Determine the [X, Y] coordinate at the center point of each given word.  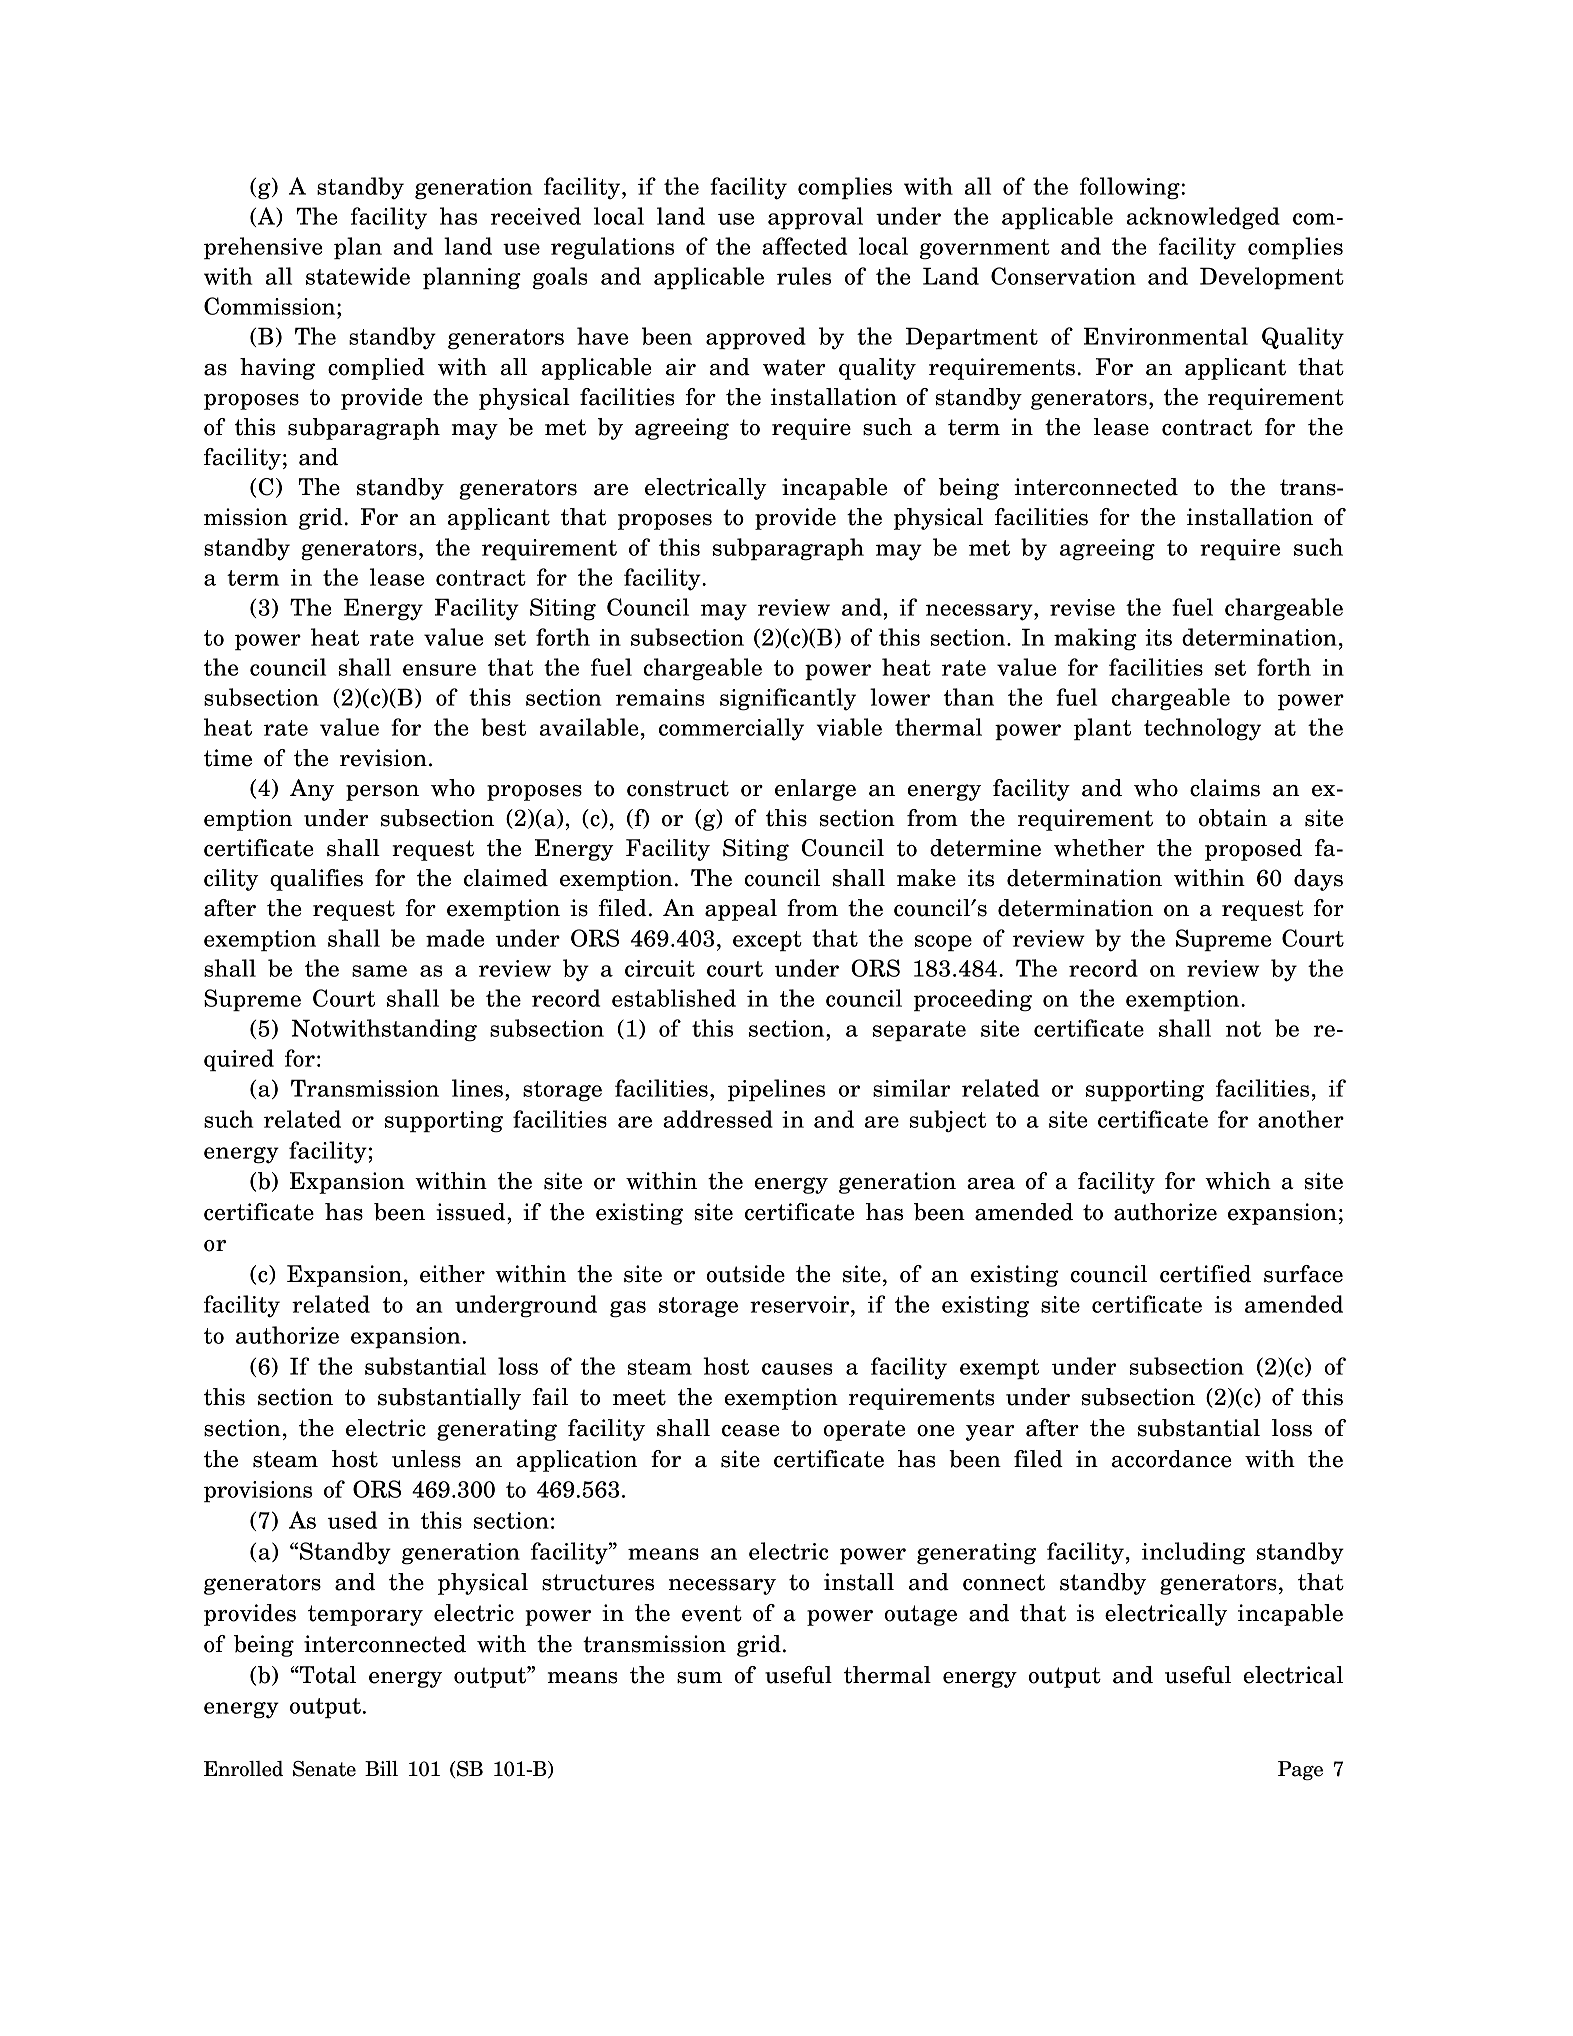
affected [804, 246]
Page [1300, 1770]
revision [383, 758]
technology [1202, 729]
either [452, 1274]
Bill [381, 1768]
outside [745, 1274]
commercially [731, 729]
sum [699, 1678]
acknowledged [1203, 218]
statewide [358, 276]
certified [1205, 1274]
